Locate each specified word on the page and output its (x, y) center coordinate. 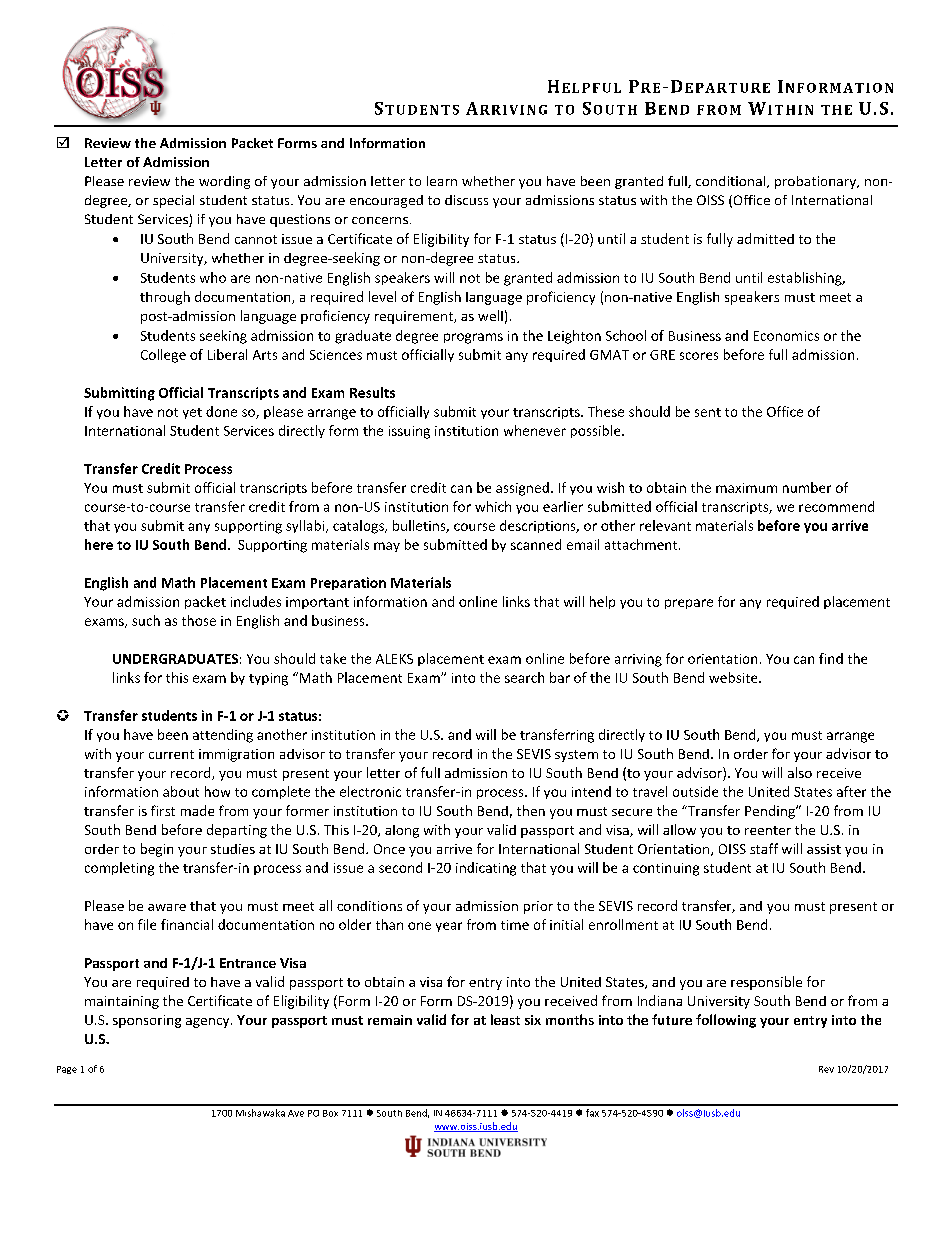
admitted (765, 238)
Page (67, 1070)
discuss (466, 200)
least (505, 1019)
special (173, 201)
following (726, 1021)
